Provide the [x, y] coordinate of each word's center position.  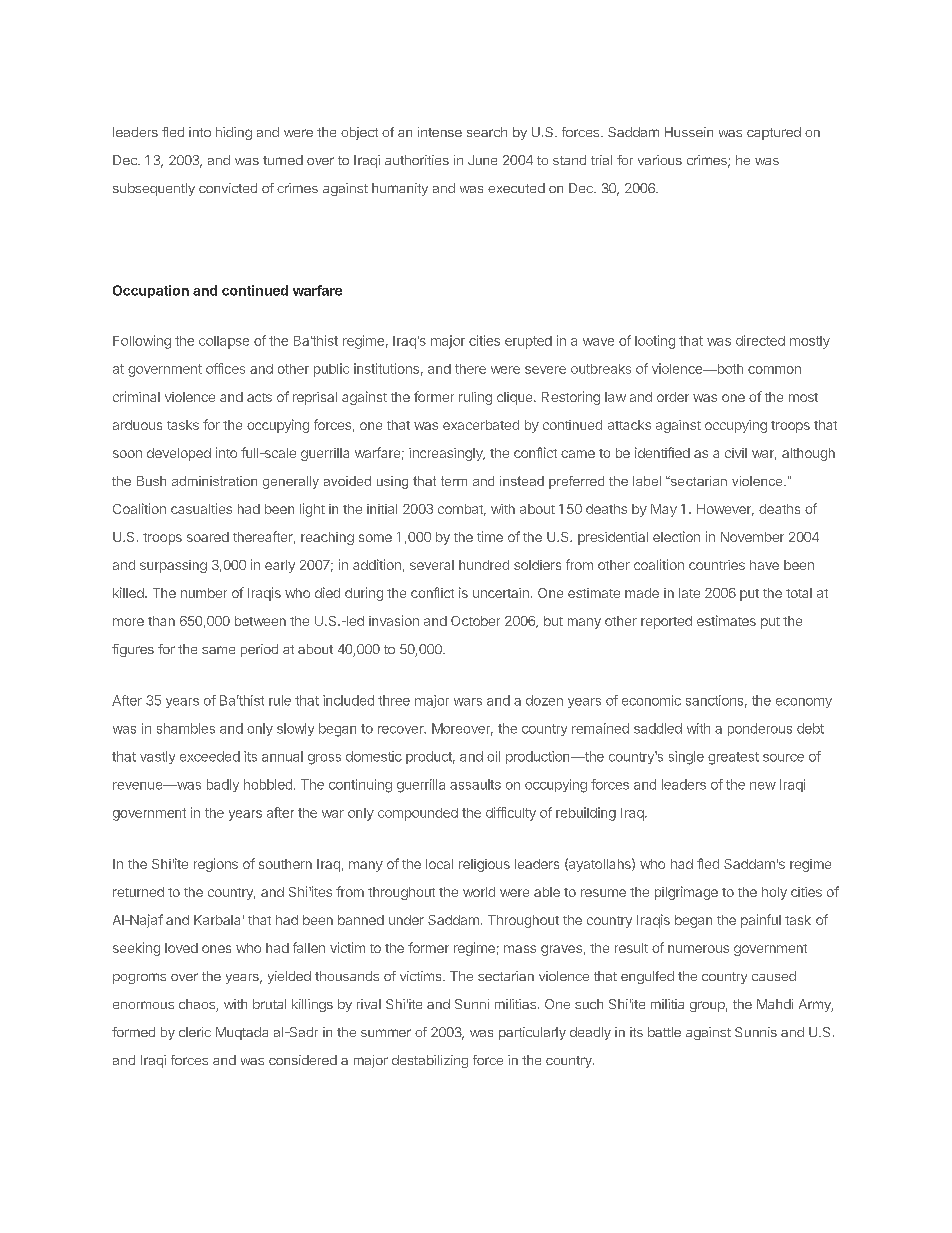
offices [225, 368]
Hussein [689, 132]
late [689, 593]
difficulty [511, 814]
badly [223, 785]
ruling [475, 398]
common [774, 370]
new [763, 786]
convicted [228, 188]
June [482, 160]
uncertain [501, 593]
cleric [195, 1032]
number [204, 593]
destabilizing [430, 1061]
